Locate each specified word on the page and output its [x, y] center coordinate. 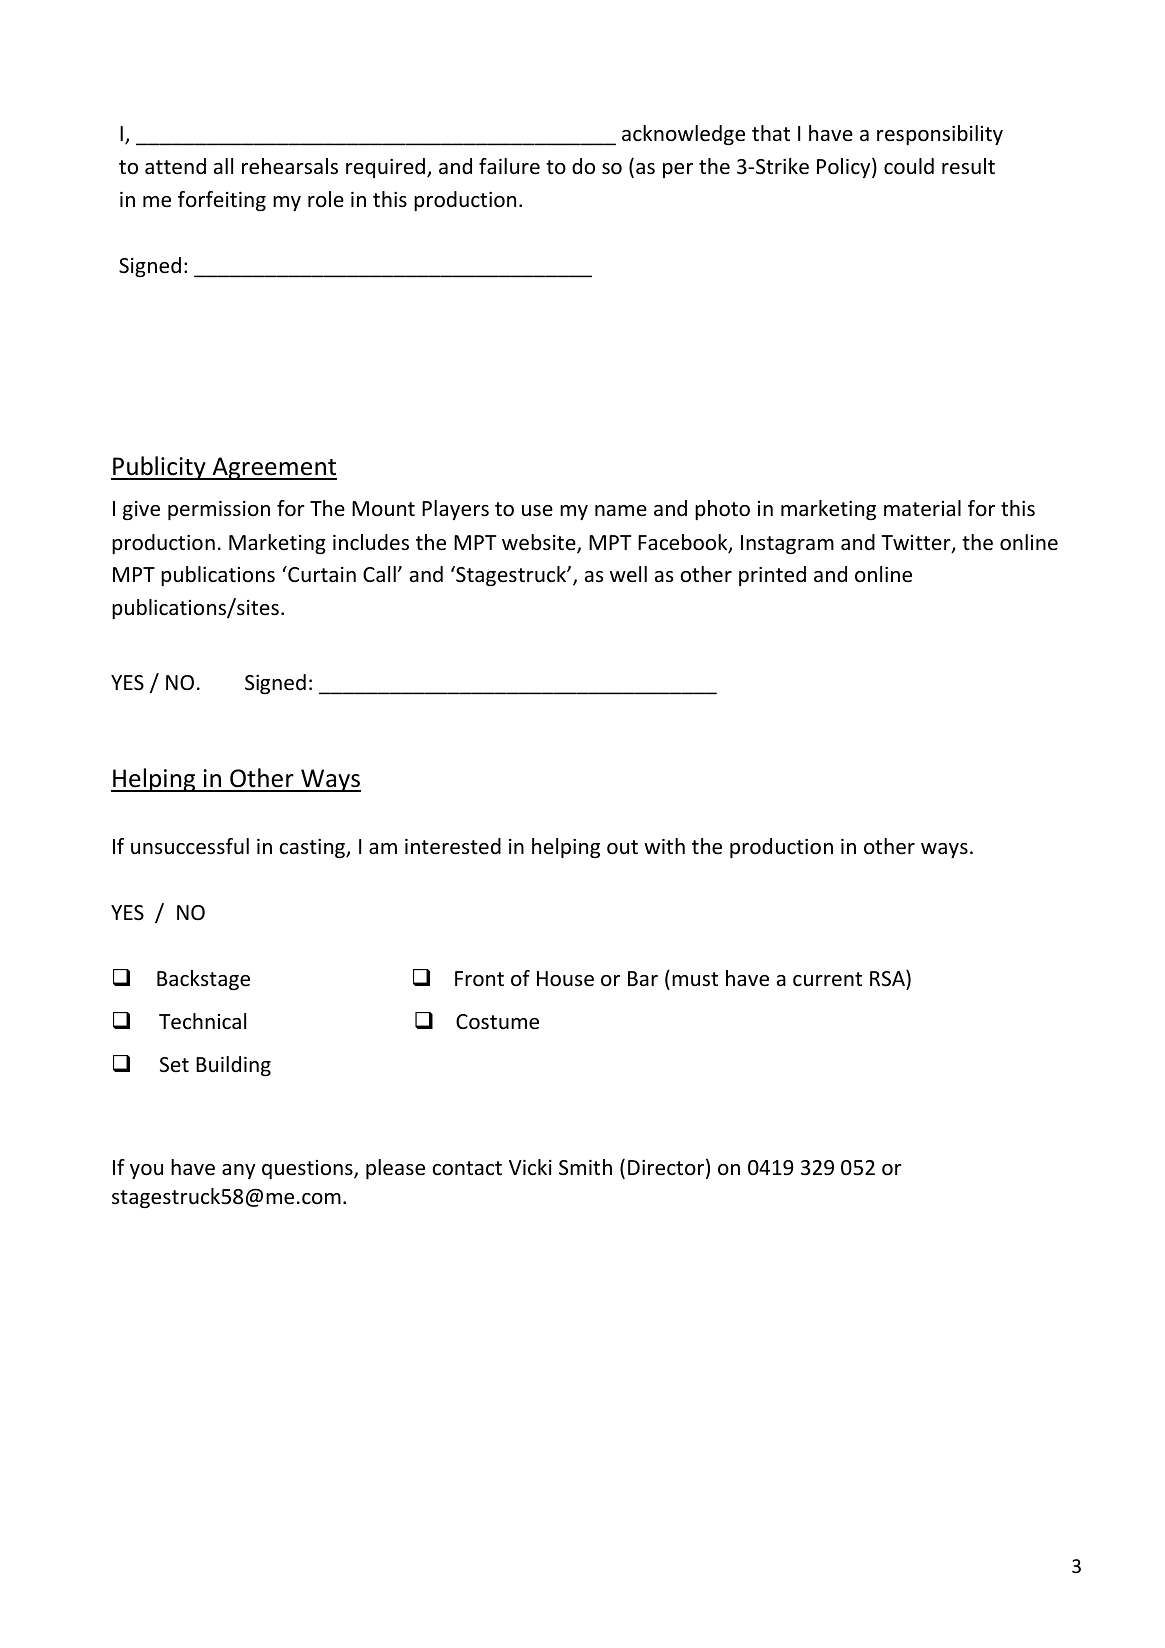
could [909, 166]
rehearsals [290, 166]
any [238, 1171]
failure [509, 166]
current [827, 979]
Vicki [530, 1167]
